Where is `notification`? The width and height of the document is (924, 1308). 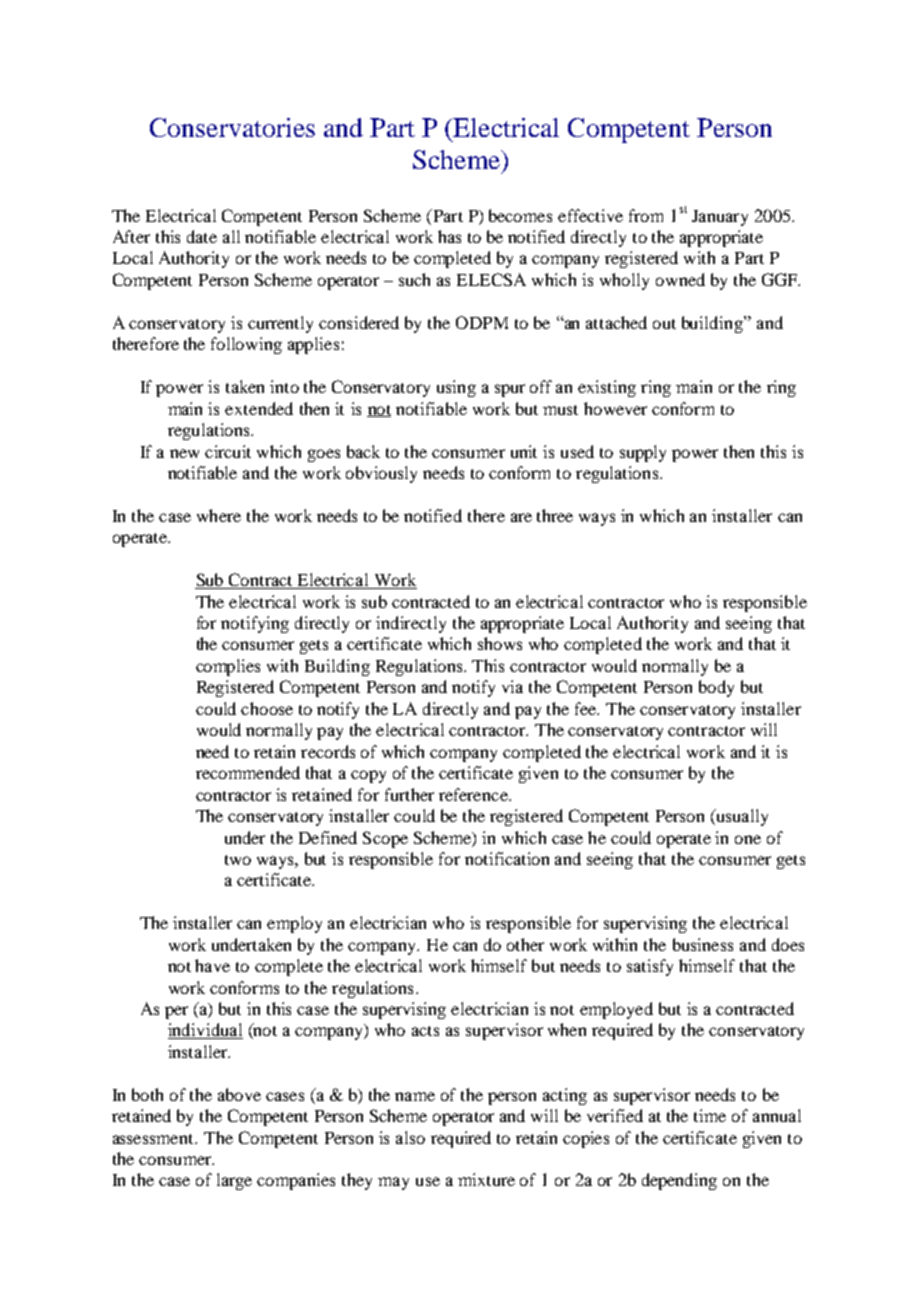
notification is located at coordinates (507, 858).
